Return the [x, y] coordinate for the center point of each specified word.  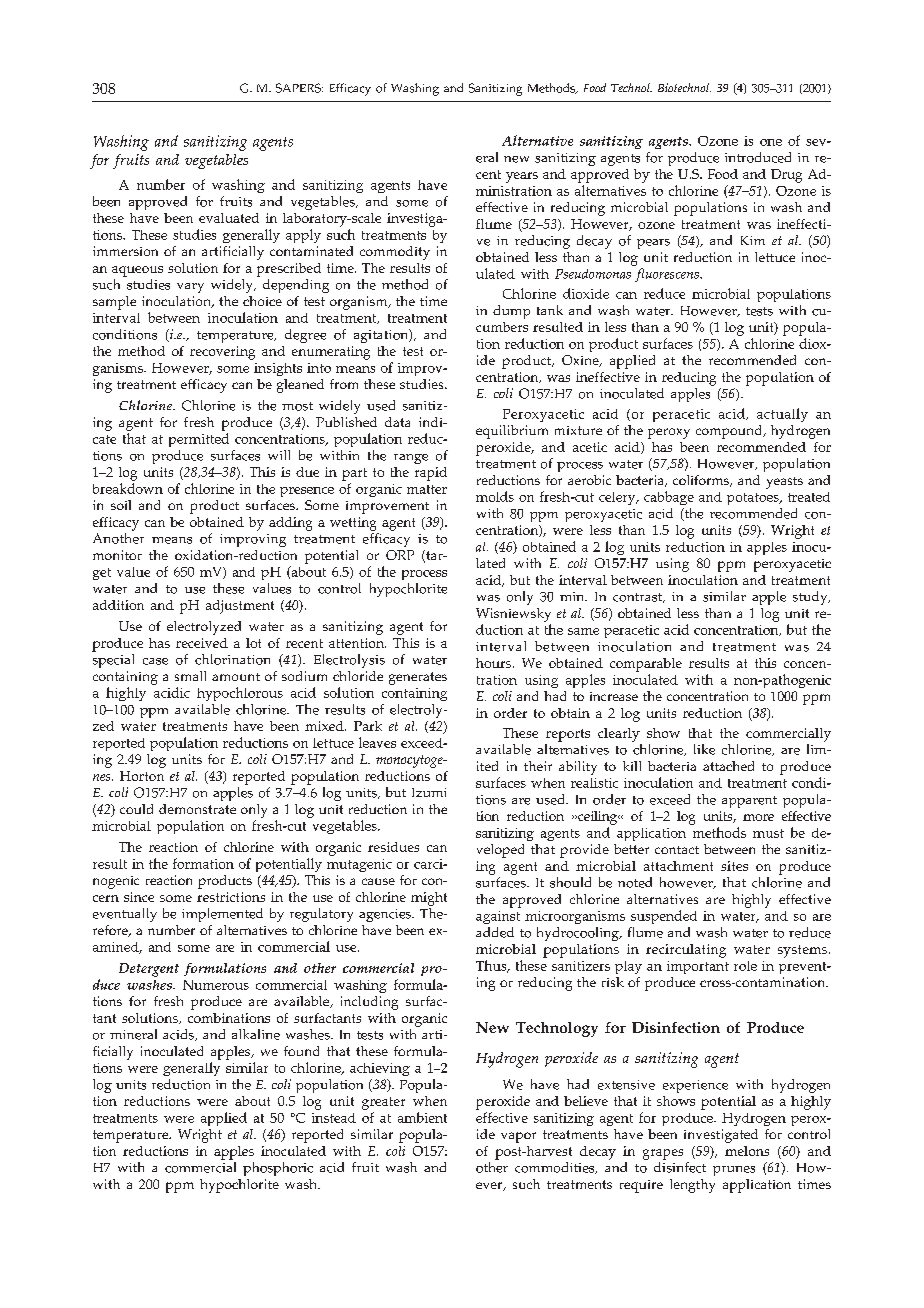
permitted [199, 440]
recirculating [686, 951]
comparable [646, 665]
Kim [753, 240]
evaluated [229, 218]
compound [730, 432]
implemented [222, 915]
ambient [422, 1117]
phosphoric [278, 1169]
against [498, 917]
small [190, 676]
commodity [395, 253]
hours [493, 663]
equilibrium [512, 432]
